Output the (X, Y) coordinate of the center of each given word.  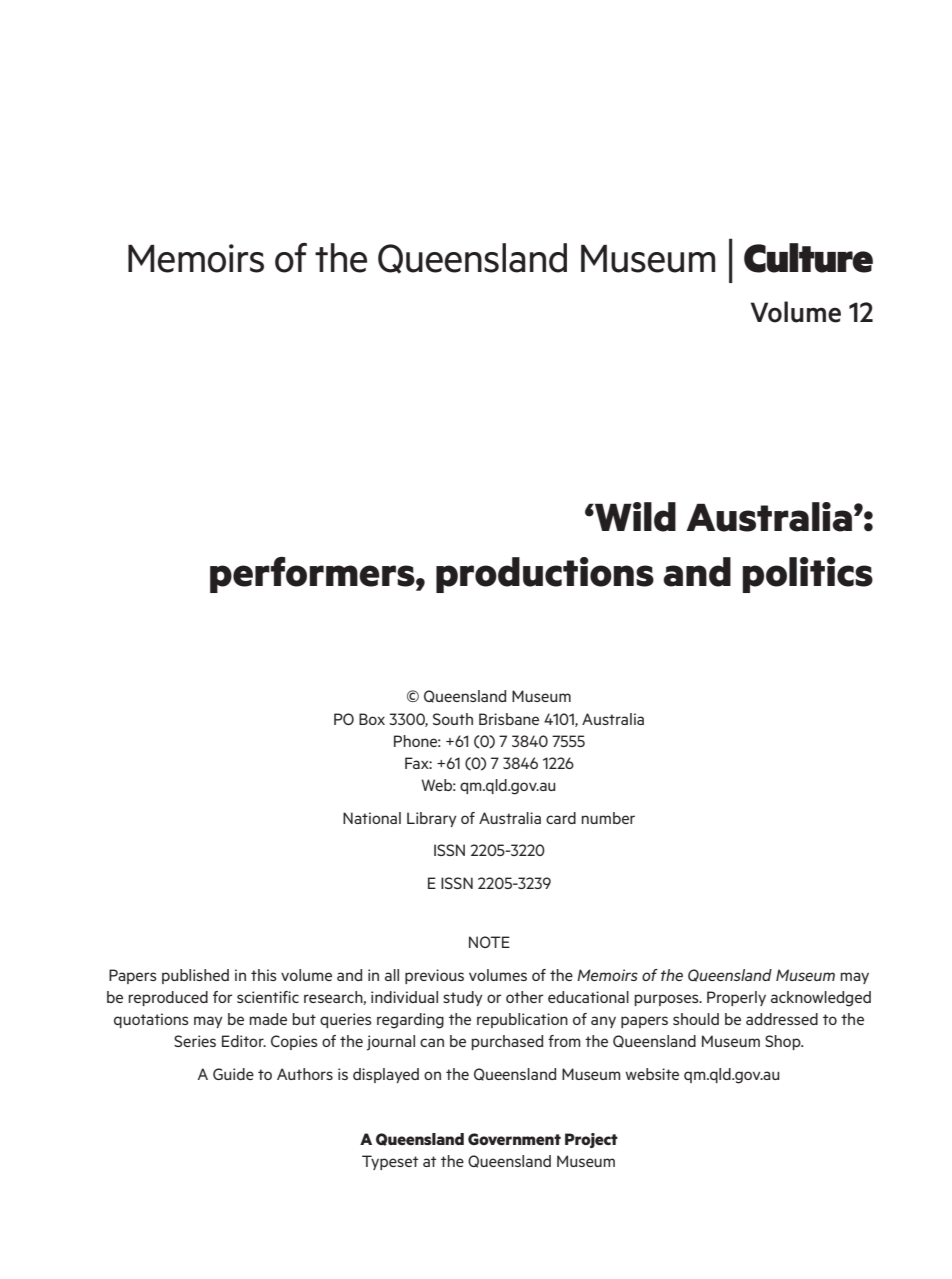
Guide (233, 1074)
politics (807, 575)
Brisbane (509, 719)
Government (514, 1139)
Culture (808, 258)
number (608, 818)
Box (372, 719)
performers (313, 575)
